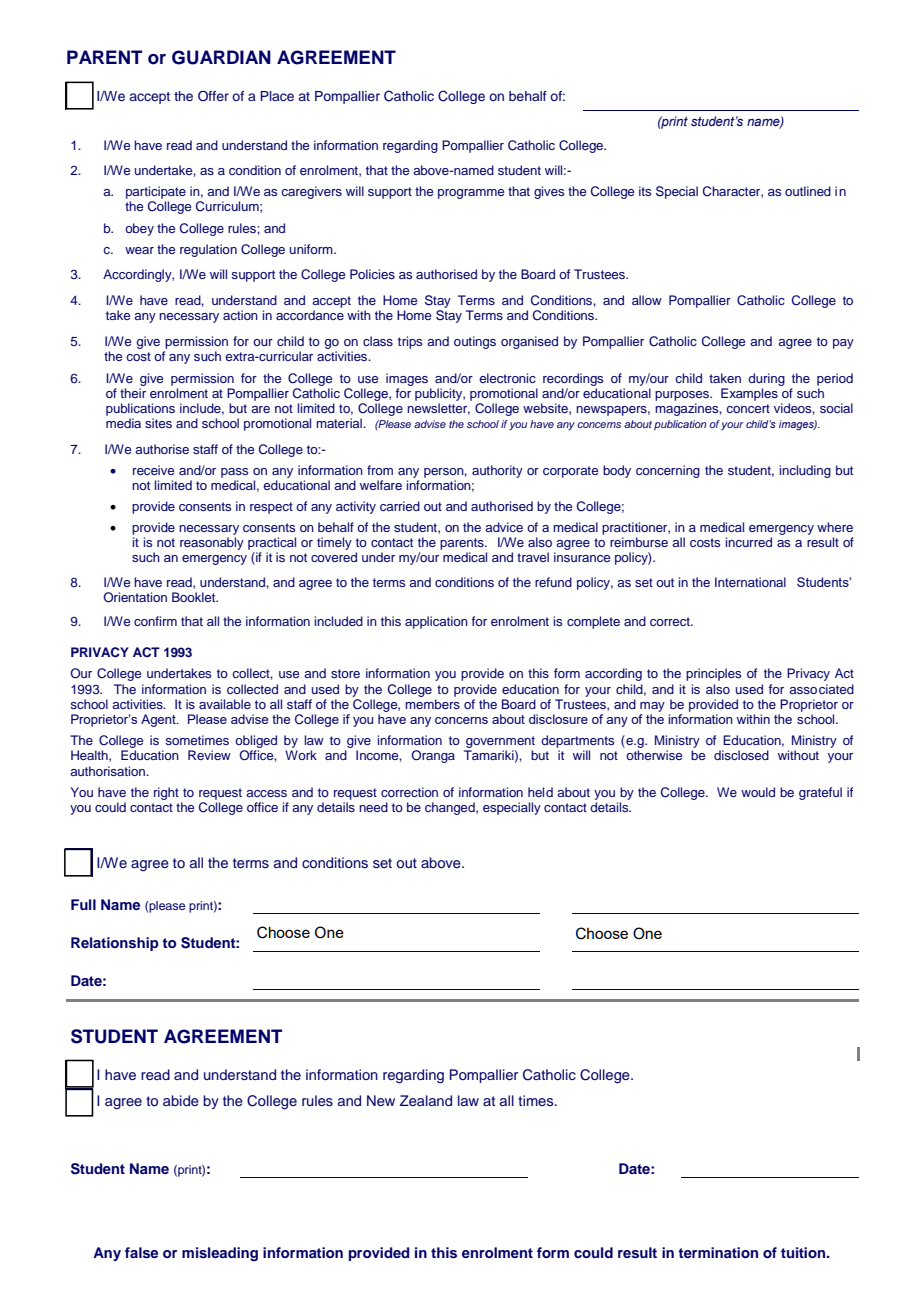 This screenshot has width=924, height=1308. What do you see at coordinates (426, 1100) in the screenshot?
I see `Zealand` at bounding box center [426, 1100].
